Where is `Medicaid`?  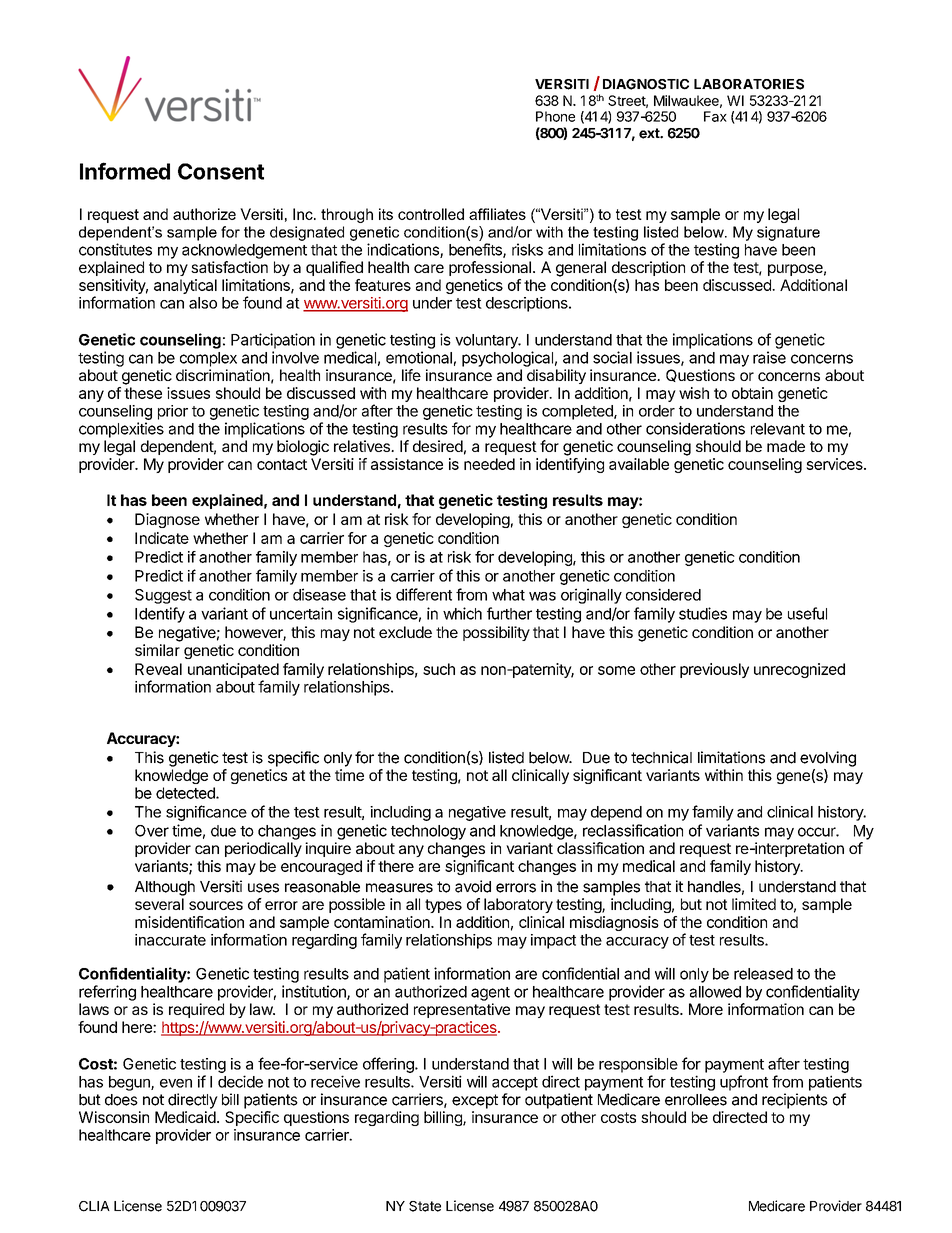
Medicaid is located at coordinates (186, 1117).
